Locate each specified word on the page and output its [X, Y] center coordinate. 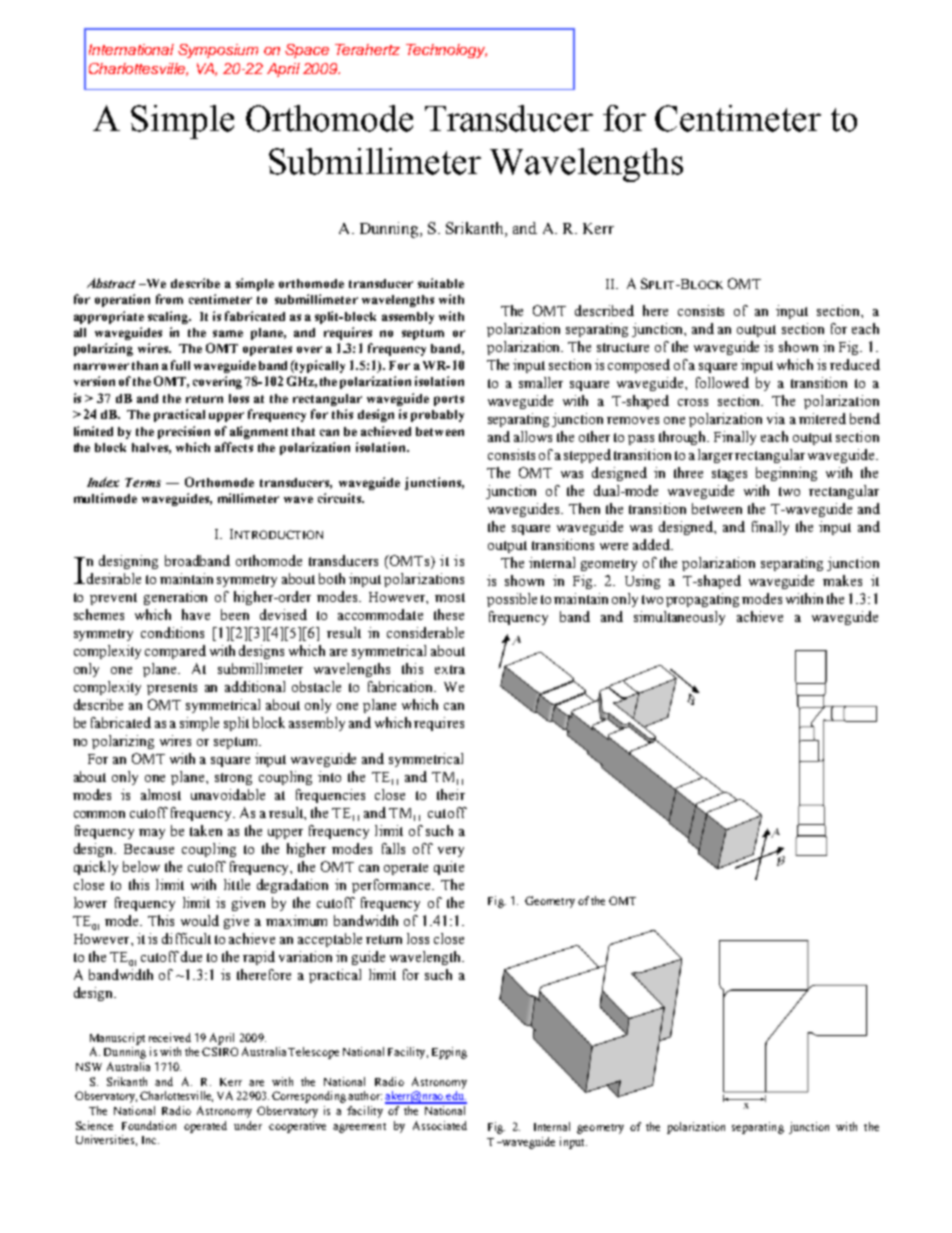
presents [172, 689]
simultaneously [679, 618]
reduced [855, 364]
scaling [169, 317]
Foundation [149, 1125]
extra [450, 669]
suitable [441, 283]
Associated [440, 1125]
